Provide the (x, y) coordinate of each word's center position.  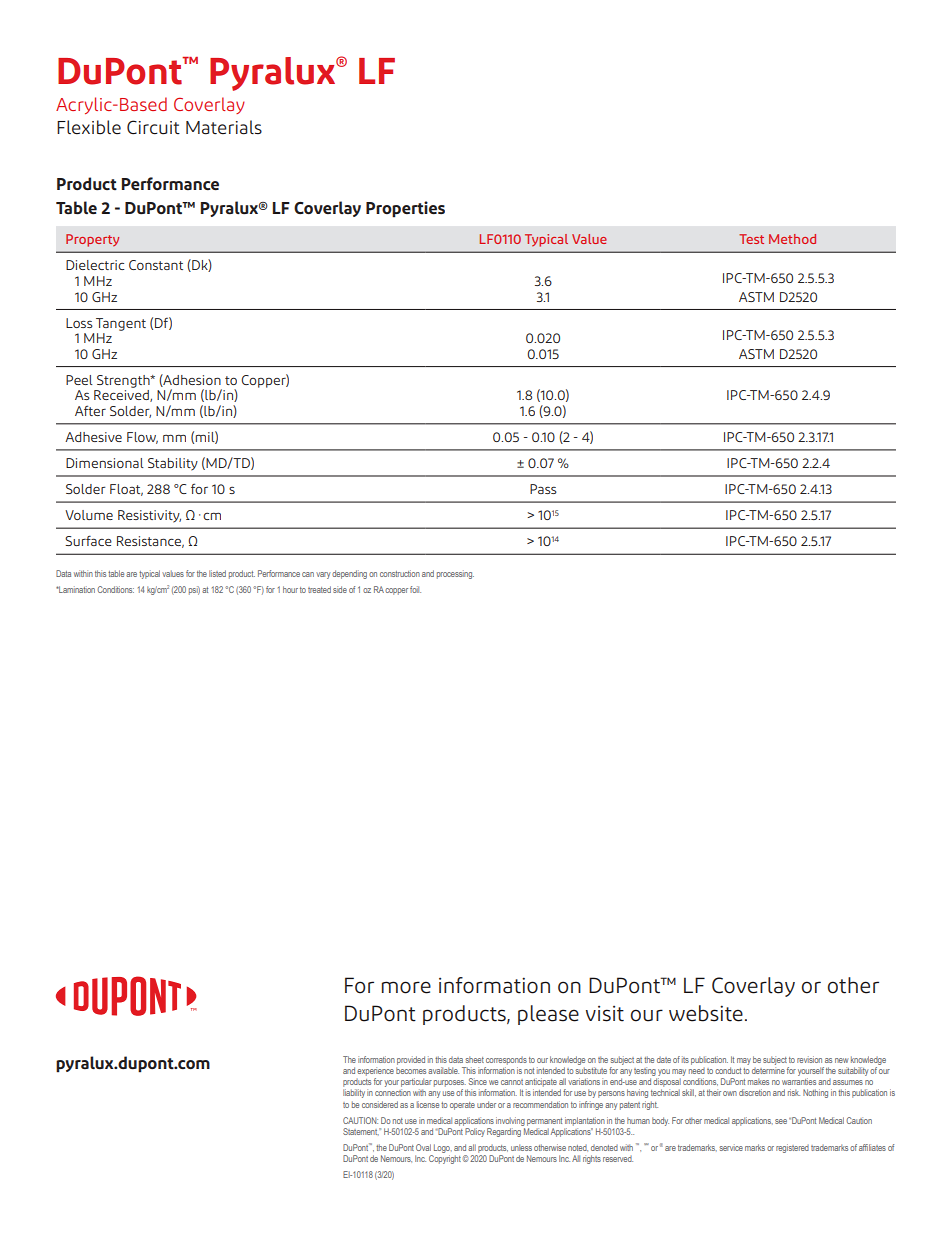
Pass (543, 489)
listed (217, 573)
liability (354, 1093)
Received (122, 396)
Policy (475, 1132)
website (706, 1013)
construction (400, 573)
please (548, 1015)
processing (455, 574)
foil (415, 589)
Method (792, 239)
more (406, 987)
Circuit (153, 127)
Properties (405, 209)
